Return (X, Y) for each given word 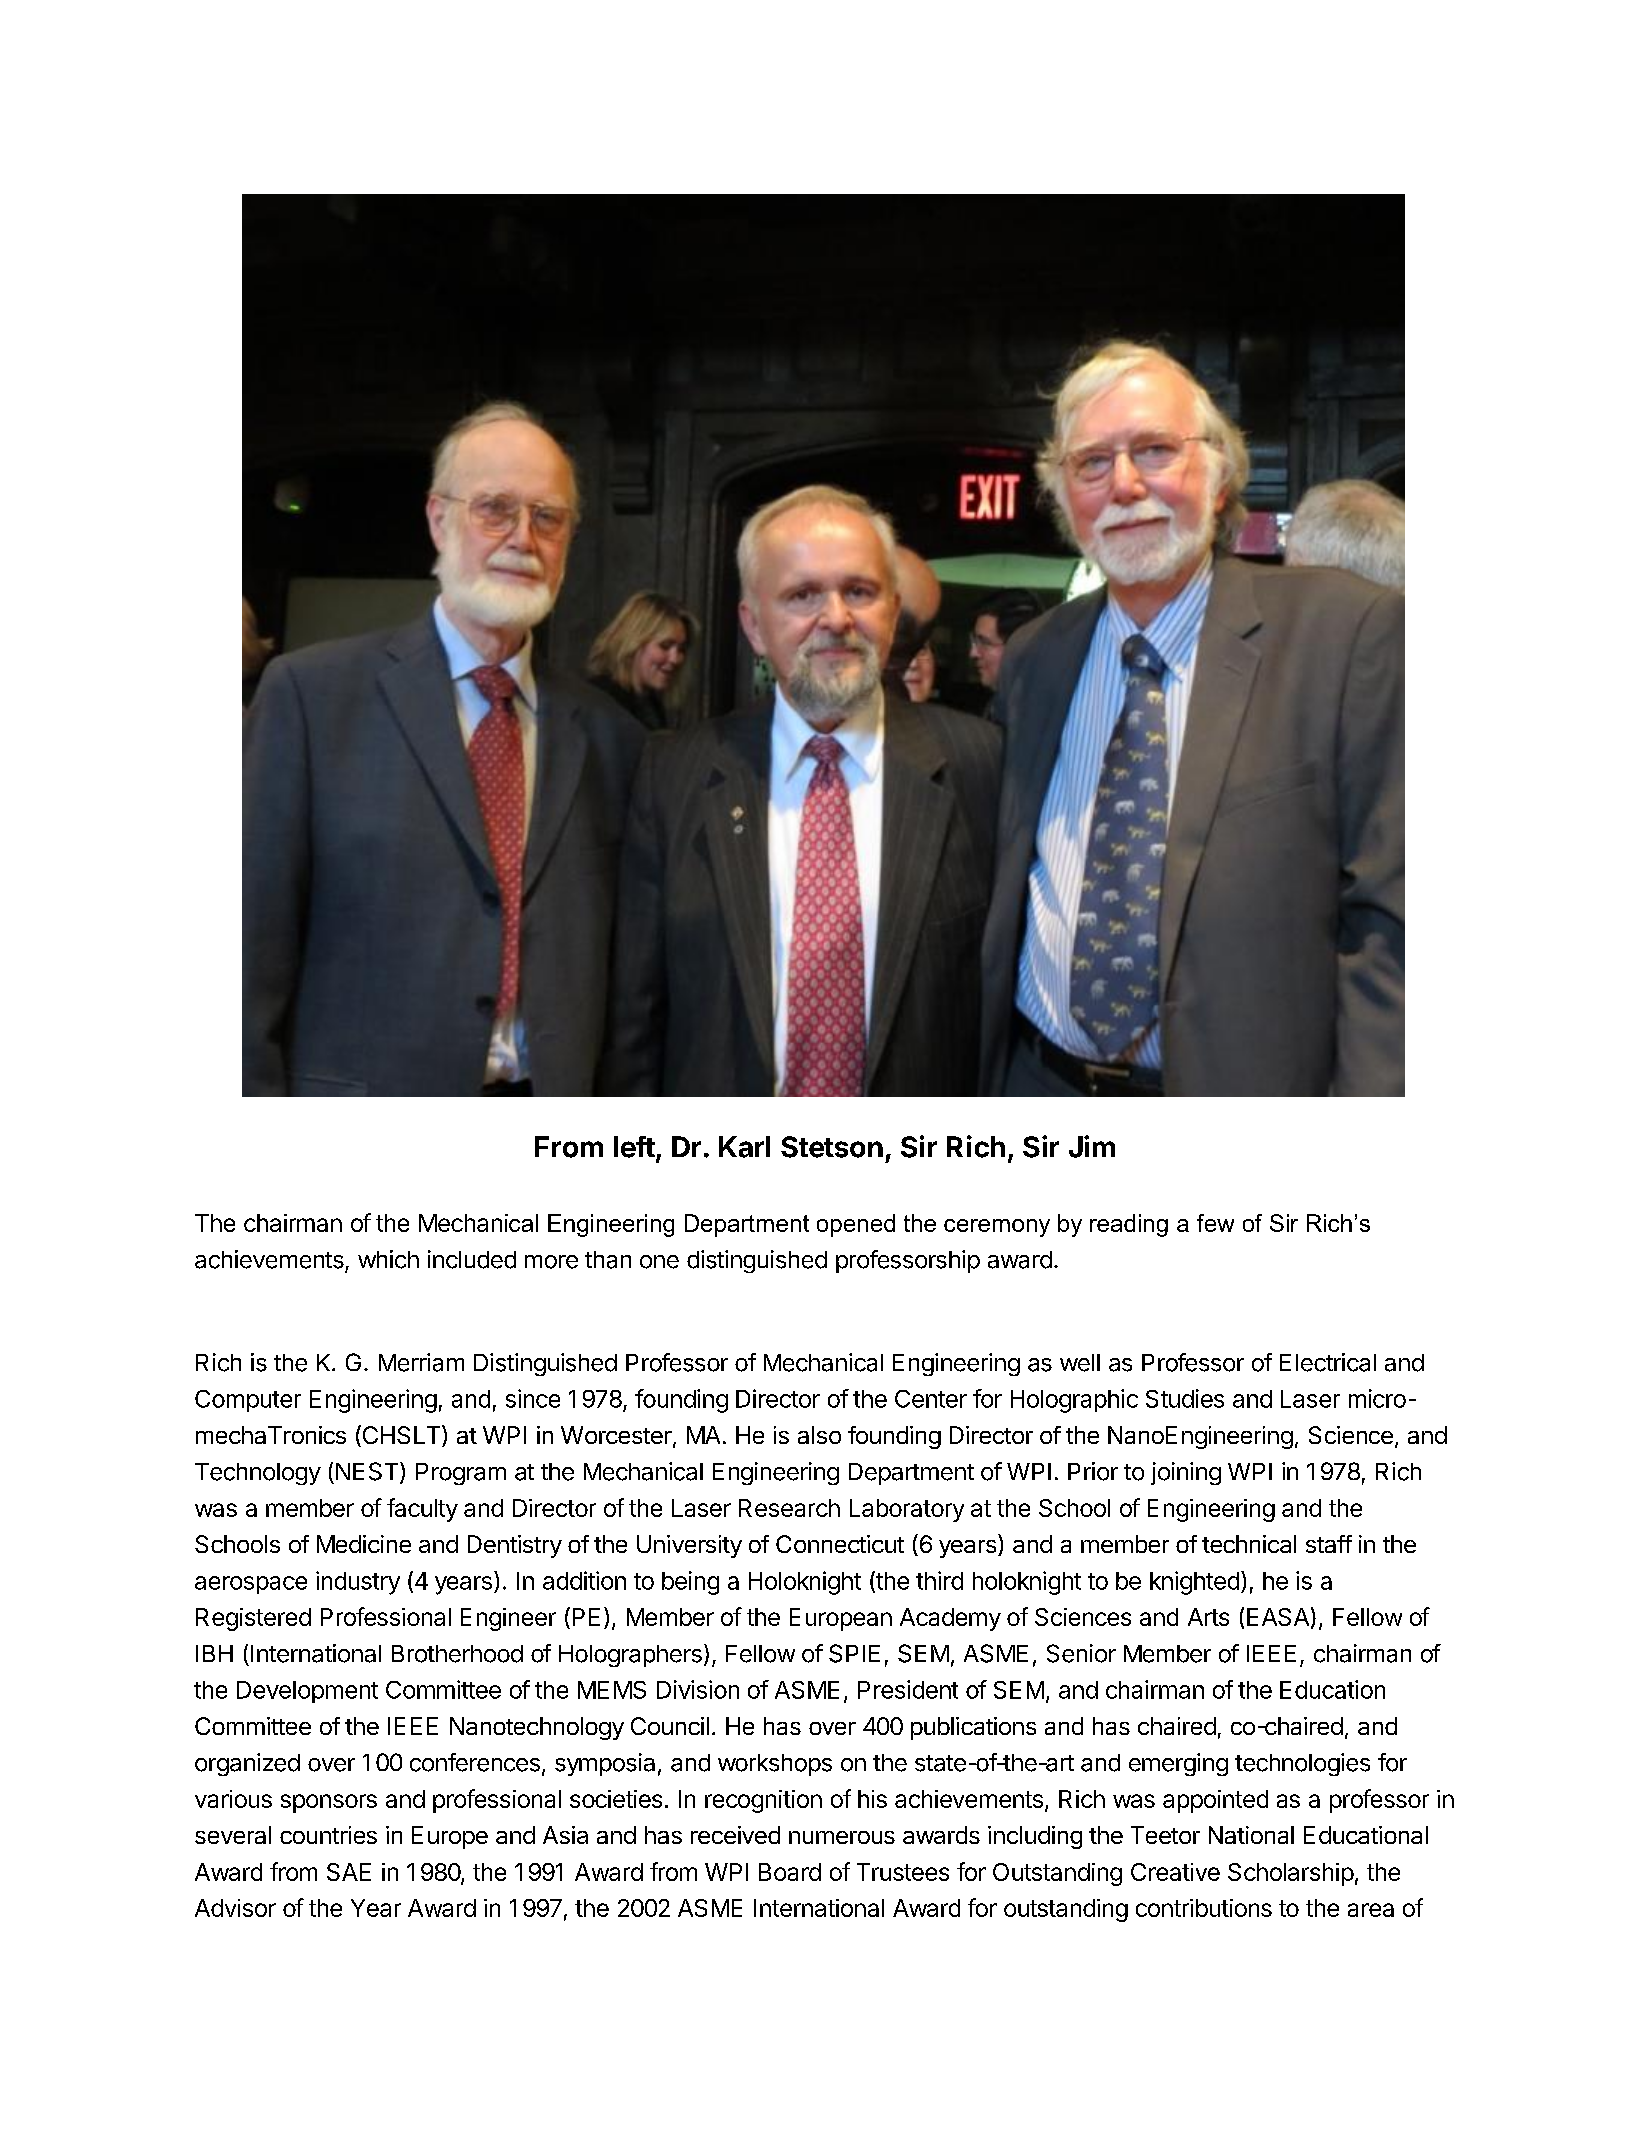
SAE (349, 1872)
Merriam (421, 1362)
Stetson (832, 1147)
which (388, 1259)
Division (698, 1689)
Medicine (364, 1544)
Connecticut (840, 1544)
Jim (1092, 1146)
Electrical (1328, 1362)
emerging (1178, 1764)
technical (1249, 1544)
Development (307, 1692)
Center (931, 1399)
